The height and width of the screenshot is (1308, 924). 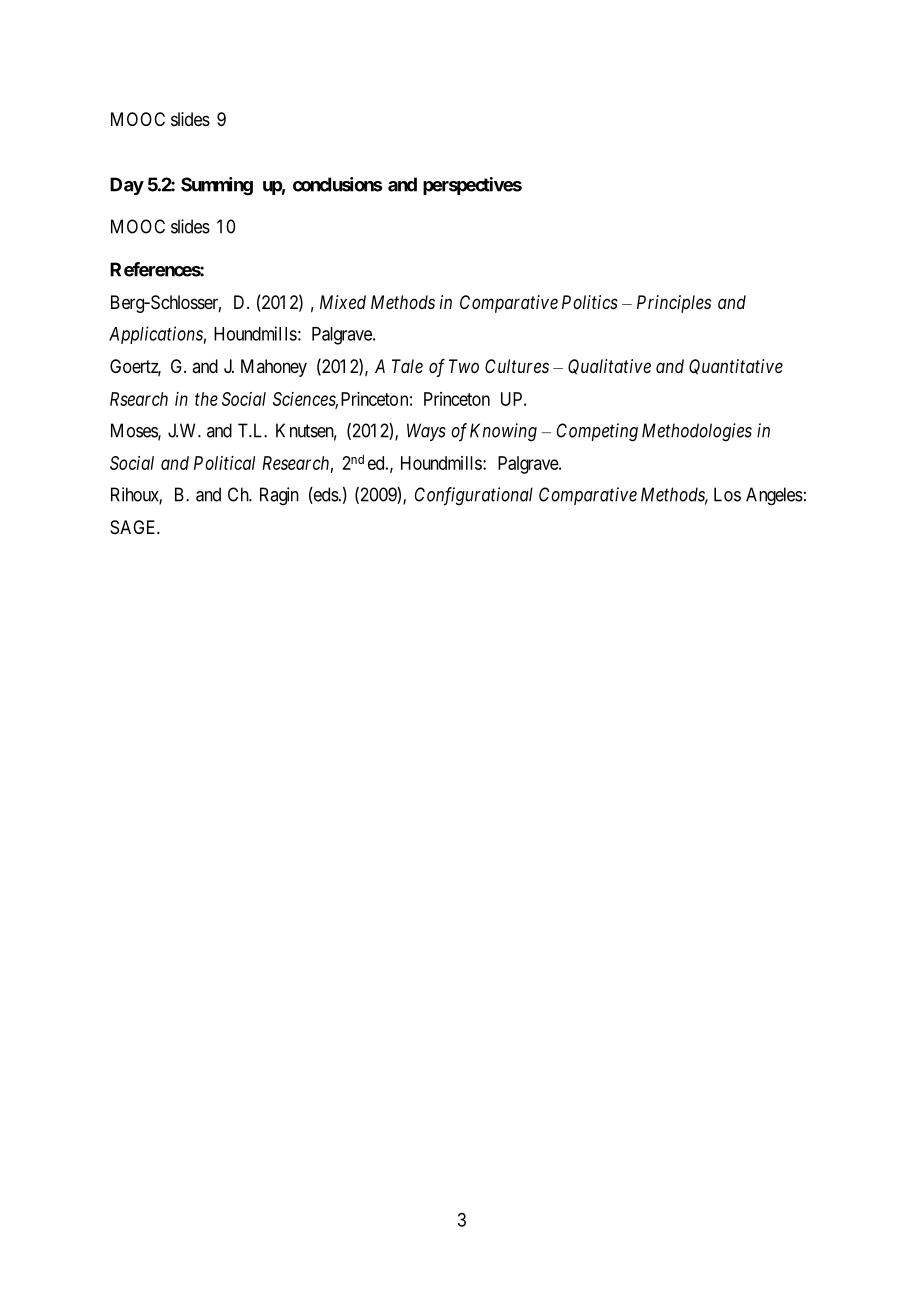 I want to click on Mixed, so click(x=343, y=302).
